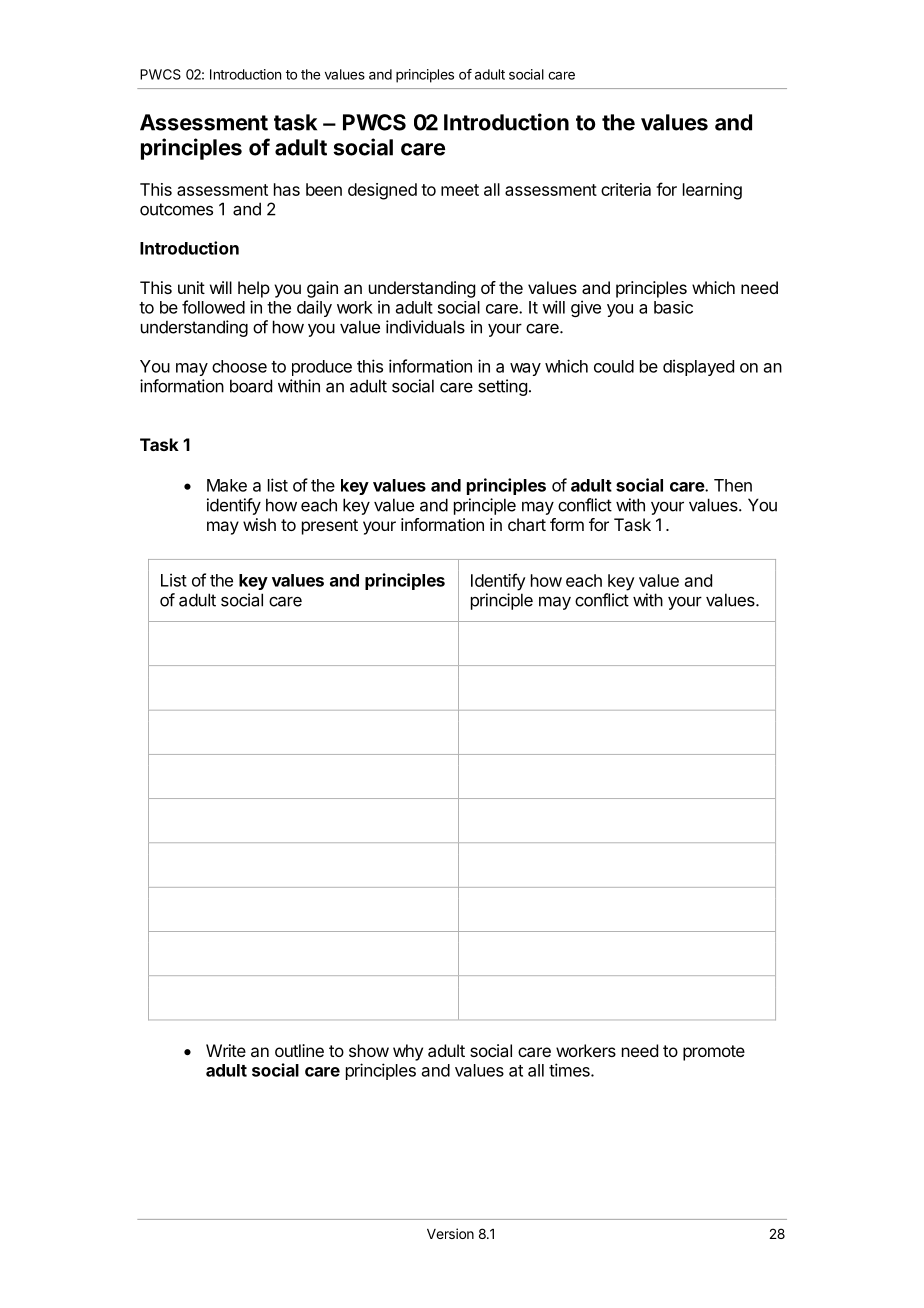 This screenshot has height=1308, width=924. I want to click on present, so click(330, 527).
